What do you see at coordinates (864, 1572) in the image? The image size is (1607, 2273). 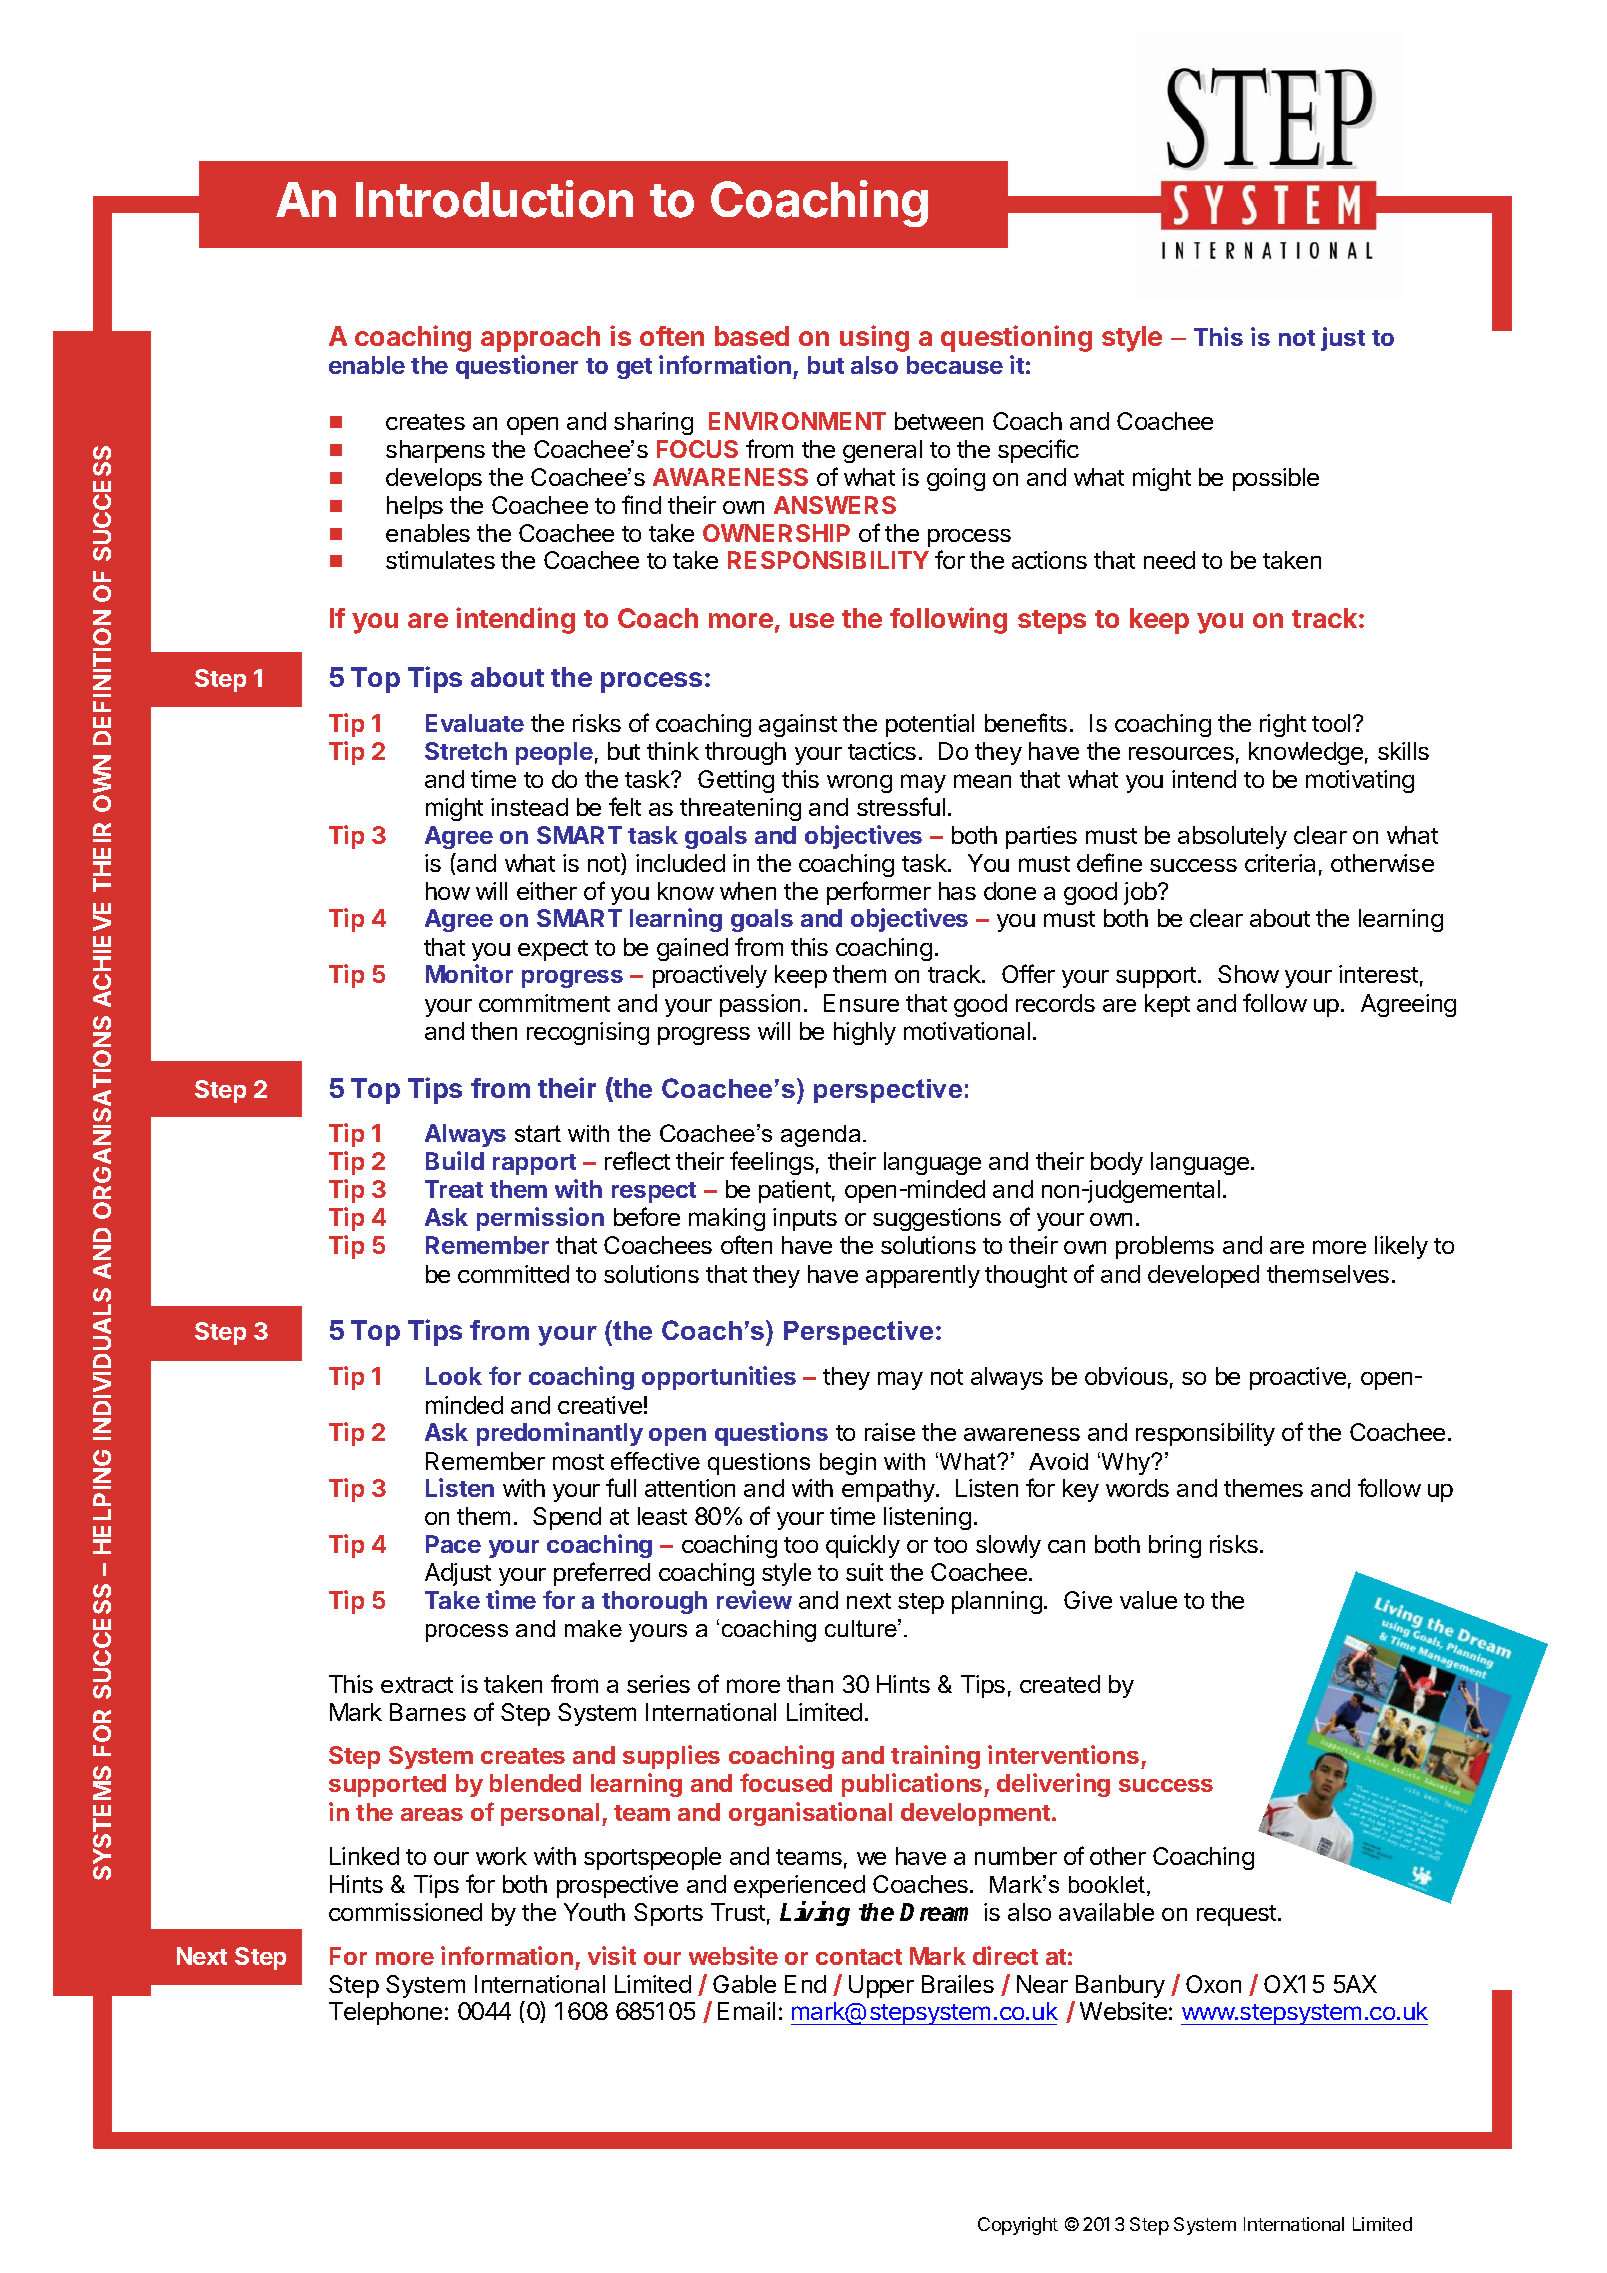 I see `suit` at bounding box center [864, 1572].
